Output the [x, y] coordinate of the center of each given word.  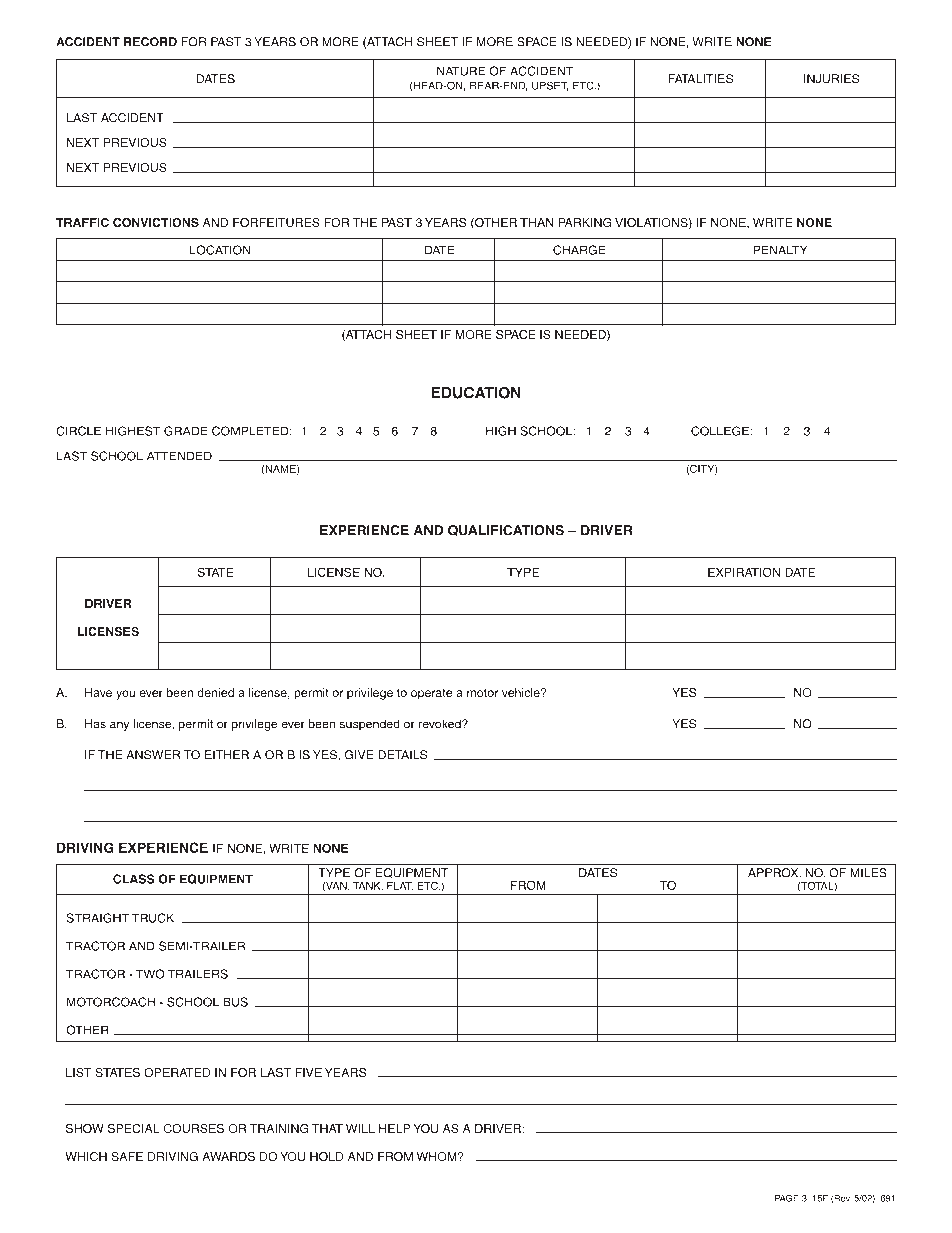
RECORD [150, 42]
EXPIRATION [744, 572]
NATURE [461, 71]
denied [215, 692]
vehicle [522, 692]
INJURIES [831, 79]
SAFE [127, 1156]
